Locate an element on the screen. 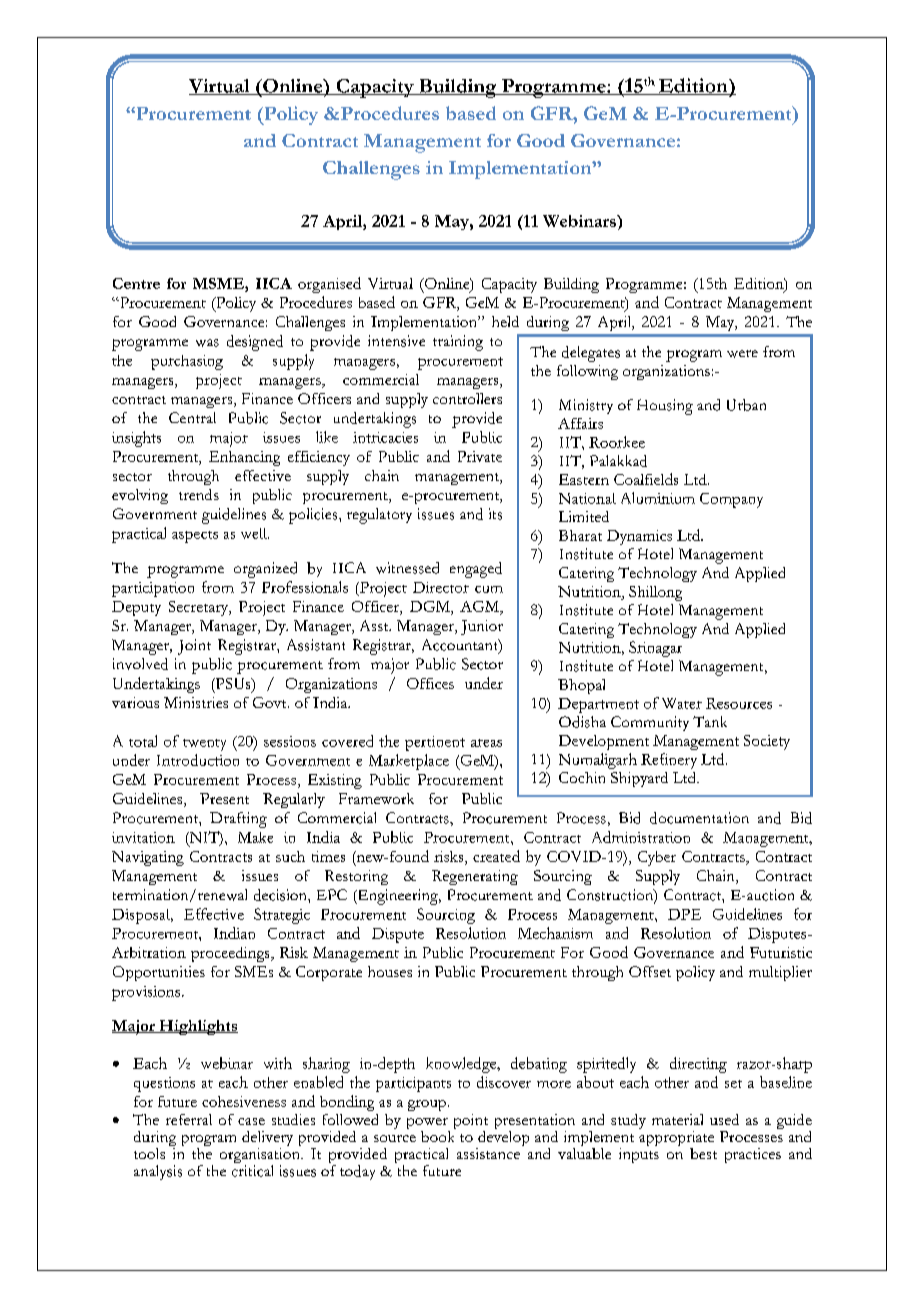  held is located at coordinates (505, 321).
